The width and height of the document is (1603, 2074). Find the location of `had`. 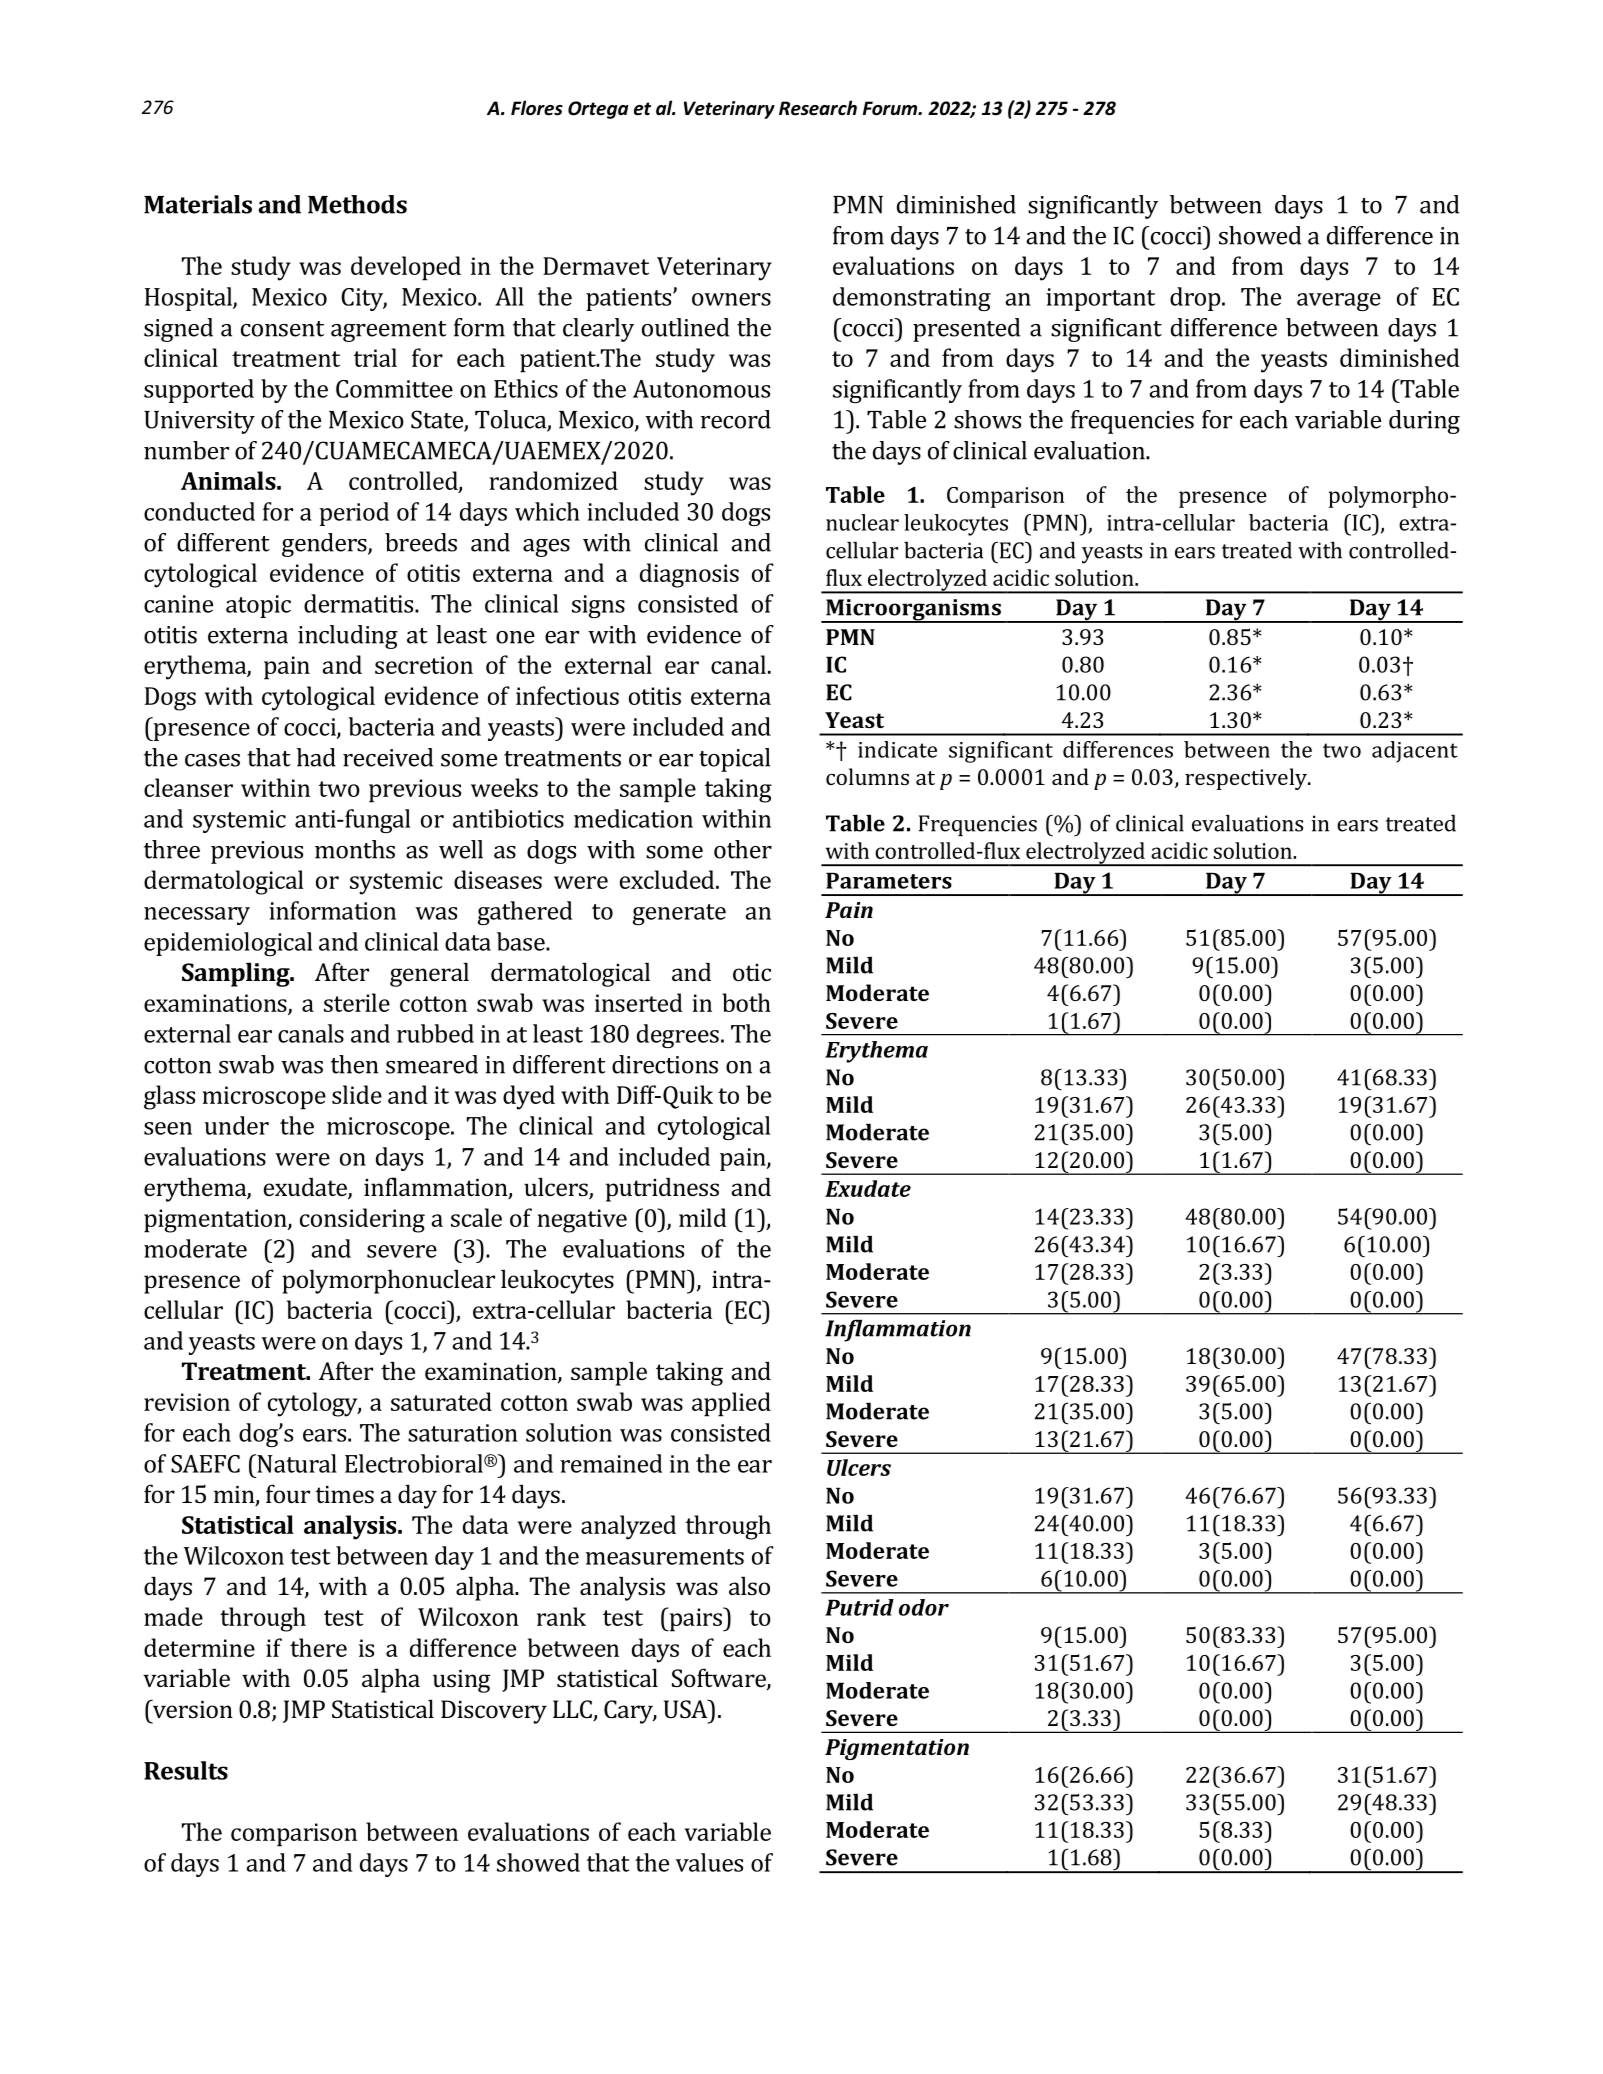

had is located at coordinates (316, 757).
